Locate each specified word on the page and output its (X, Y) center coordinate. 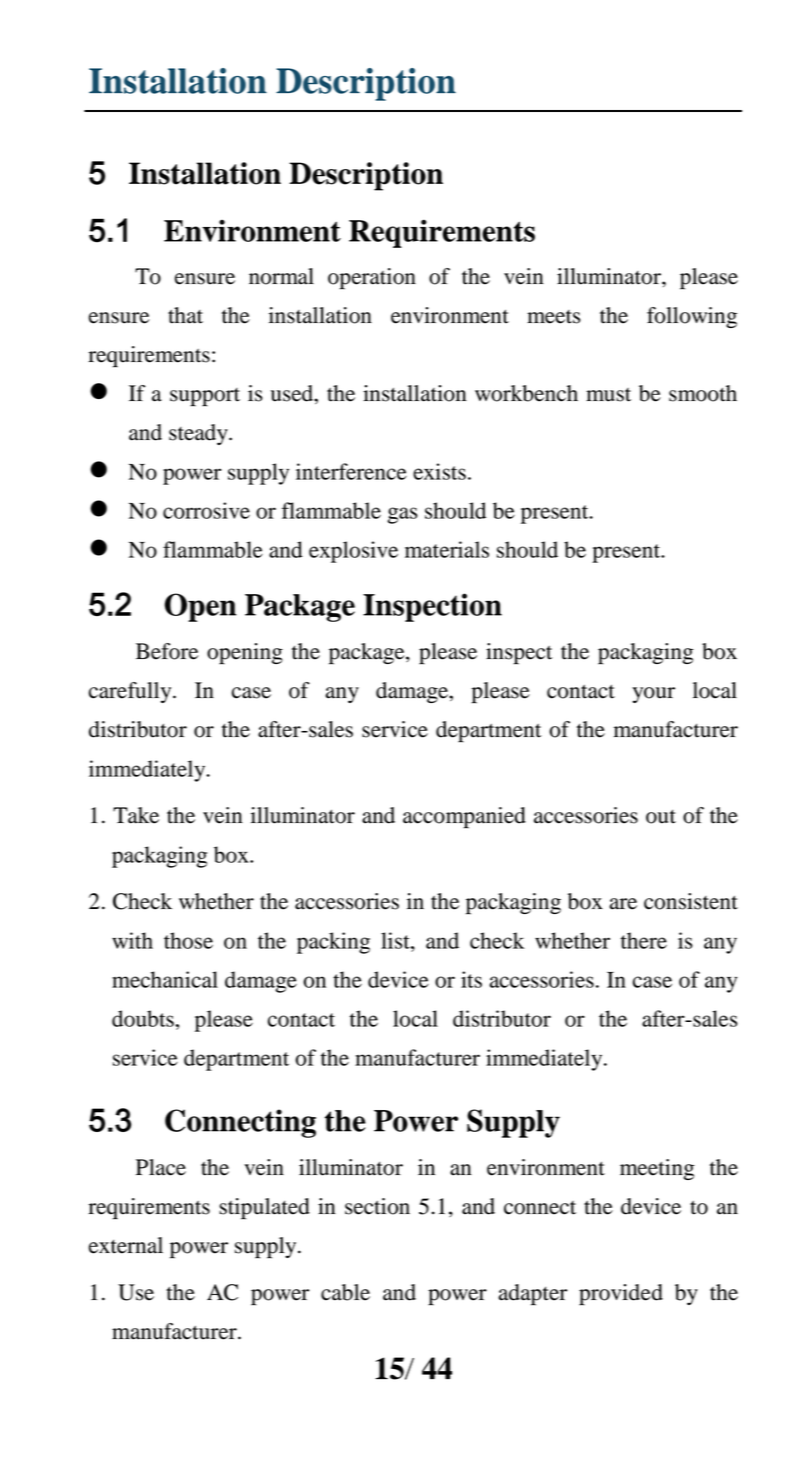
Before (167, 651)
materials (447, 549)
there (644, 940)
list (396, 940)
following (692, 317)
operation (372, 279)
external (126, 1245)
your (653, 695)
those (188, 940)
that (185, 315)
